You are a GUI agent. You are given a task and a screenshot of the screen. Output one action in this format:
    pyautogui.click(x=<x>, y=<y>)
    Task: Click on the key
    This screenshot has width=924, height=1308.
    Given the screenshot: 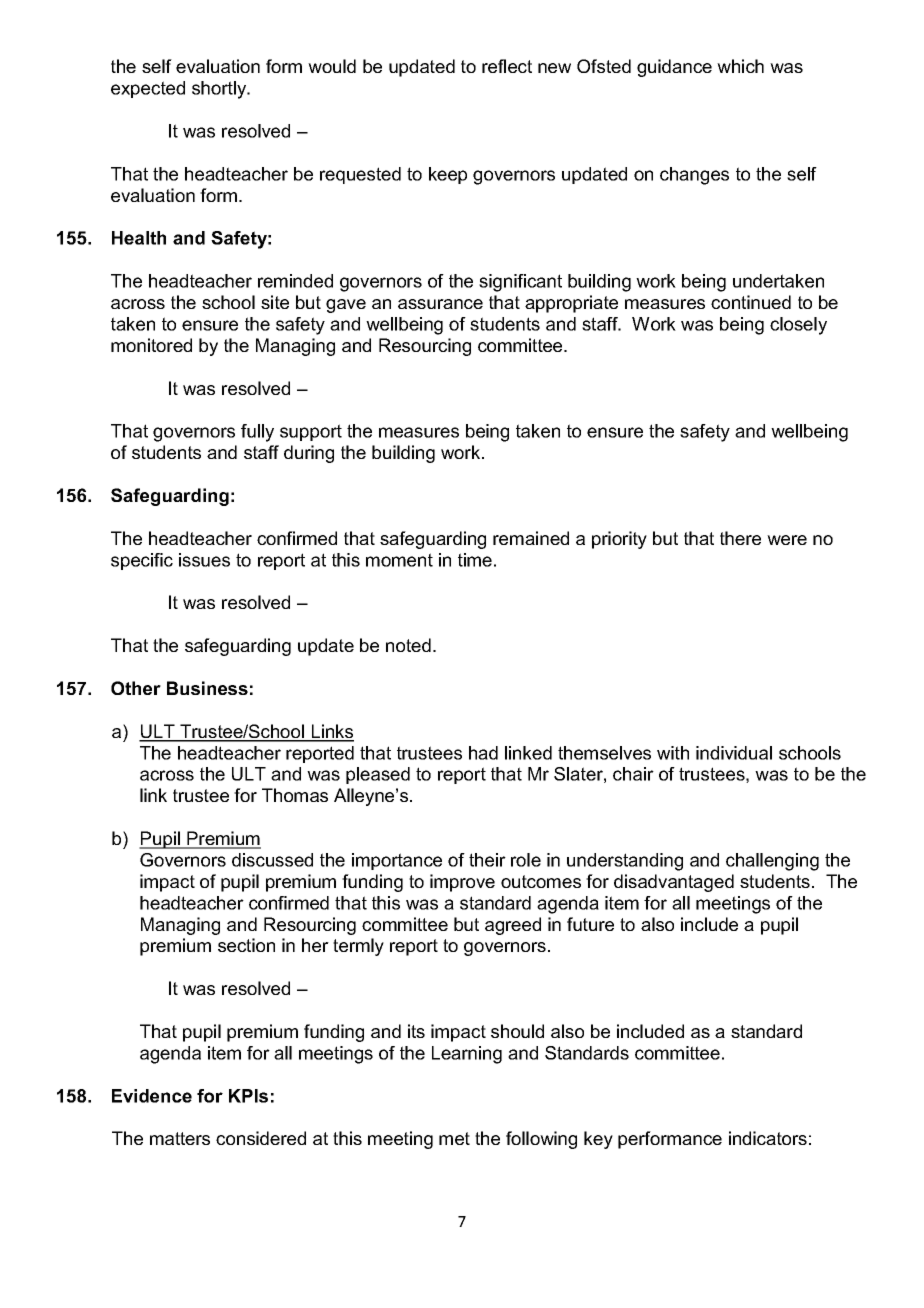 What is the action you would take?
    pyautogui.click(x=598, y=1140)
